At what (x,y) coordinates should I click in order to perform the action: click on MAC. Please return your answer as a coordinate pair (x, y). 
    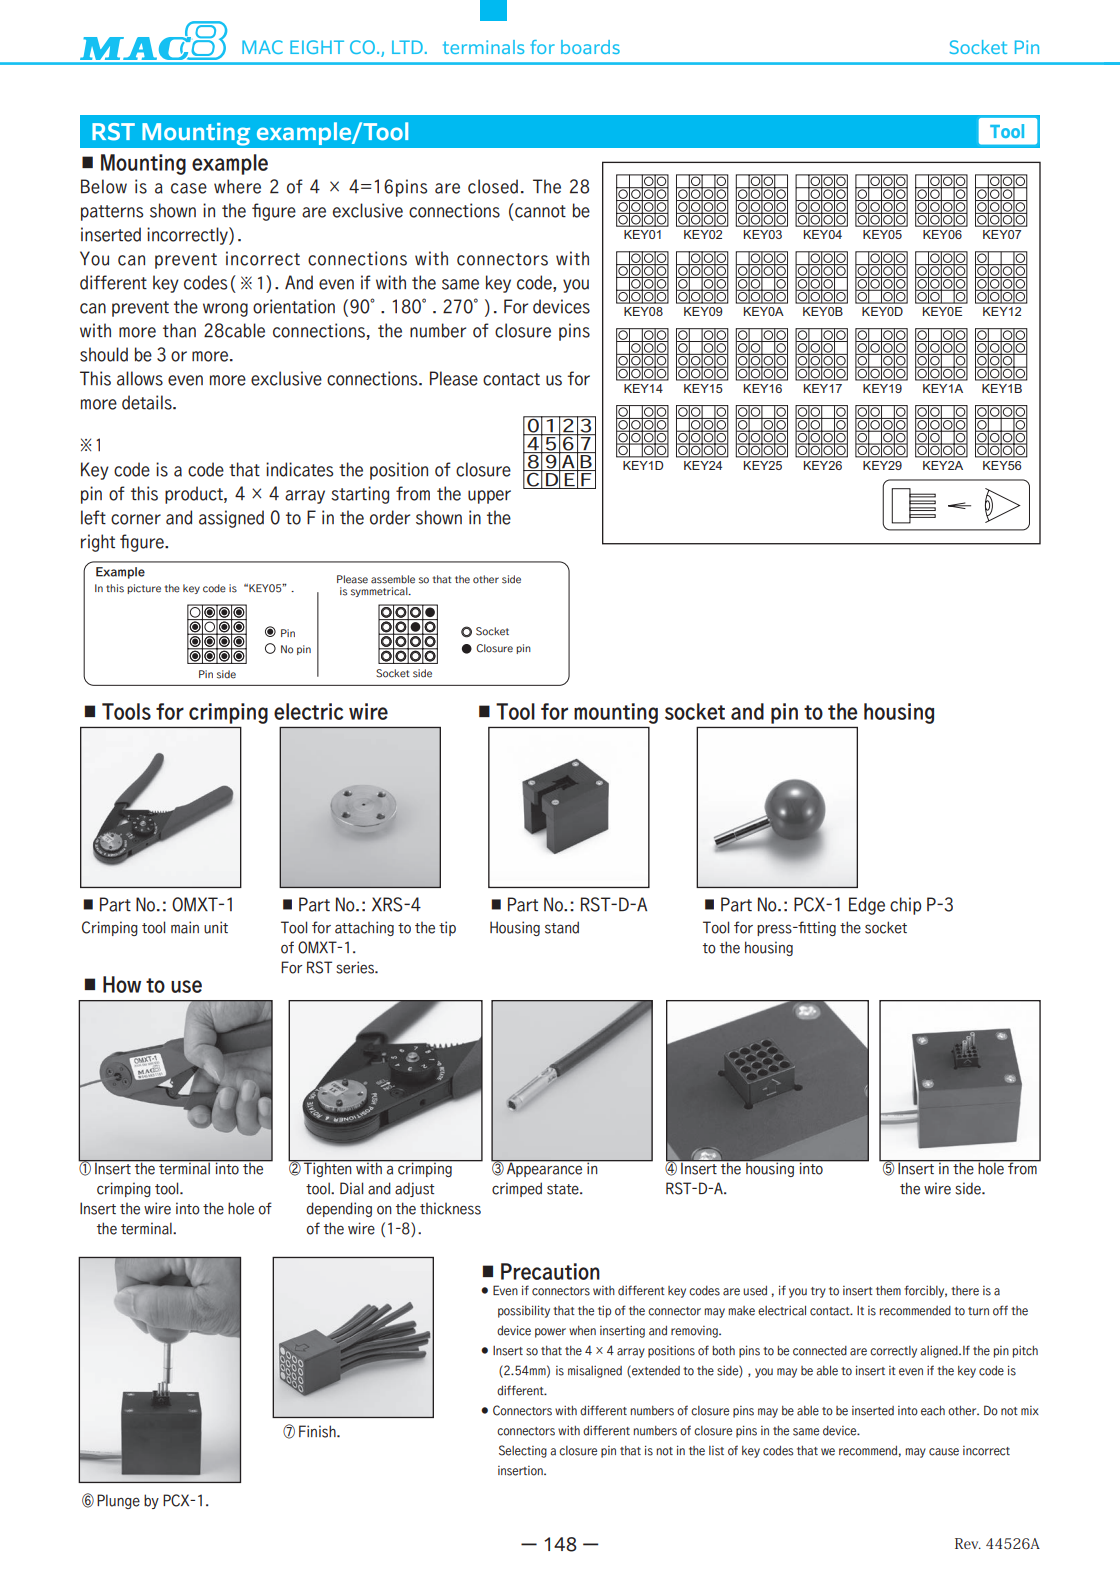
    Looking at the image, I should click on (262, 47).
